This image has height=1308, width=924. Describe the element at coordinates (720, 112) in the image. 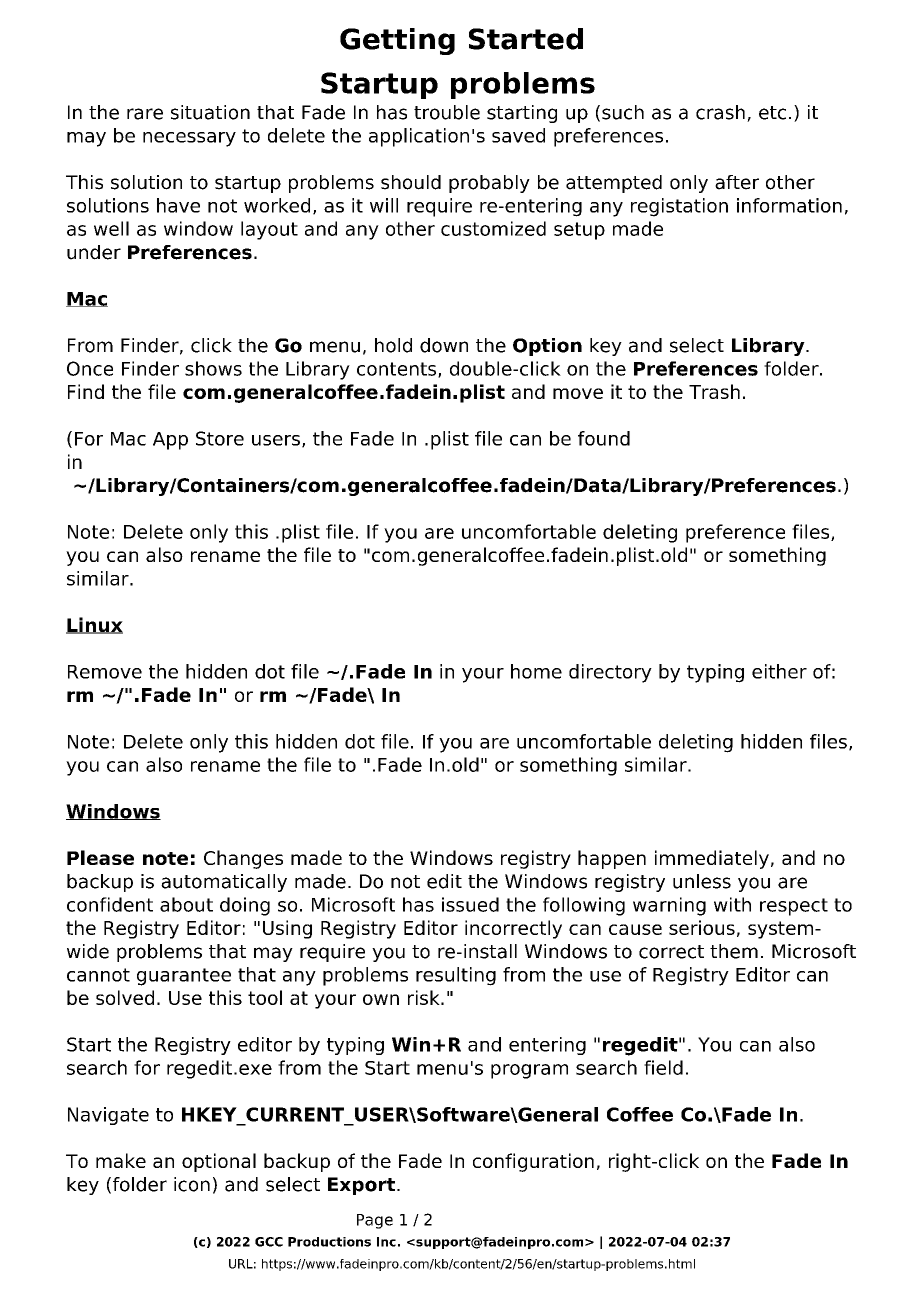

I see `crash` at that location.
